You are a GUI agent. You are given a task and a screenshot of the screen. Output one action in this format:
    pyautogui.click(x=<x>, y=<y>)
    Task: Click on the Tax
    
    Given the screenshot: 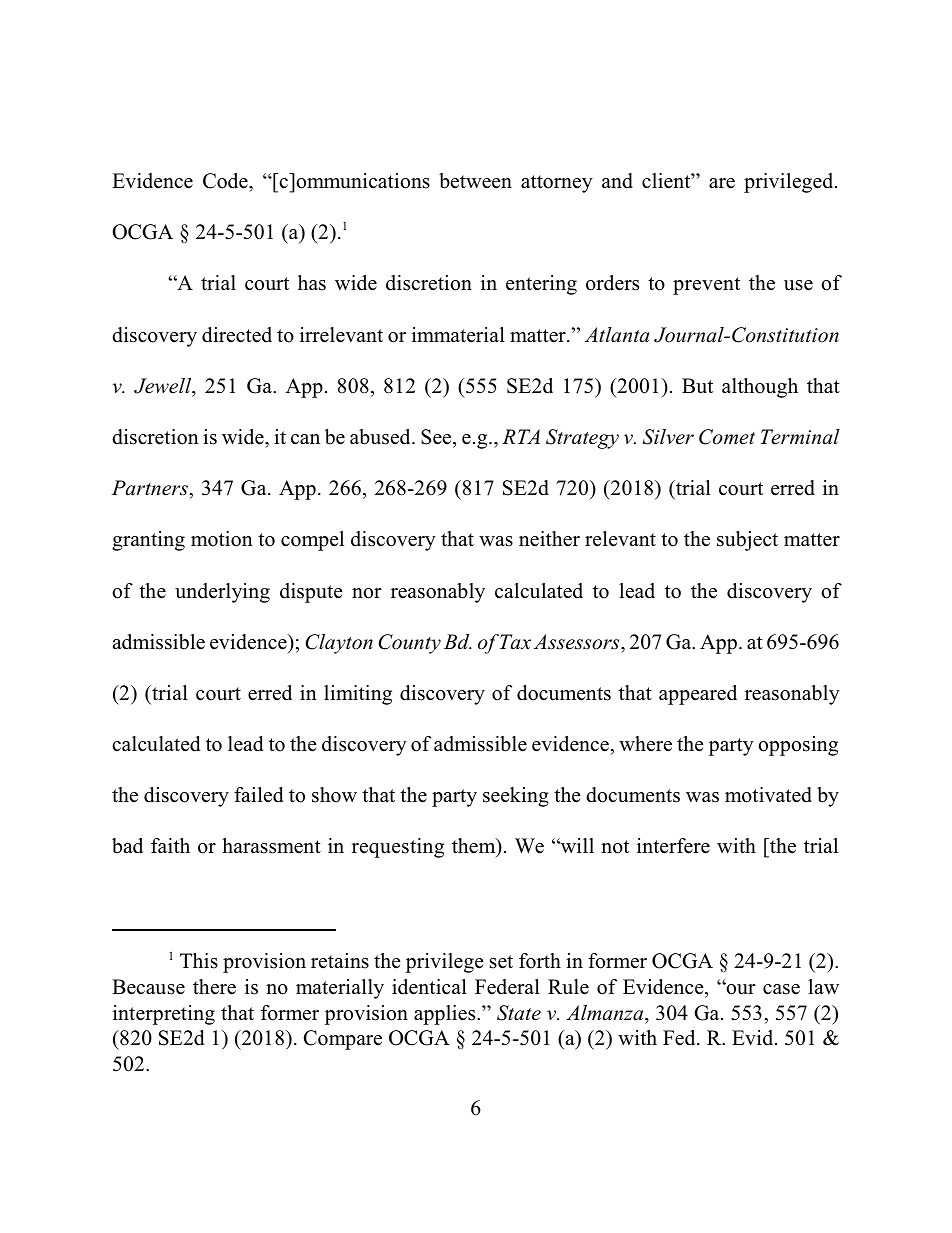 What is the action you would take?
    pyautogui.click(x=515, y=642)
